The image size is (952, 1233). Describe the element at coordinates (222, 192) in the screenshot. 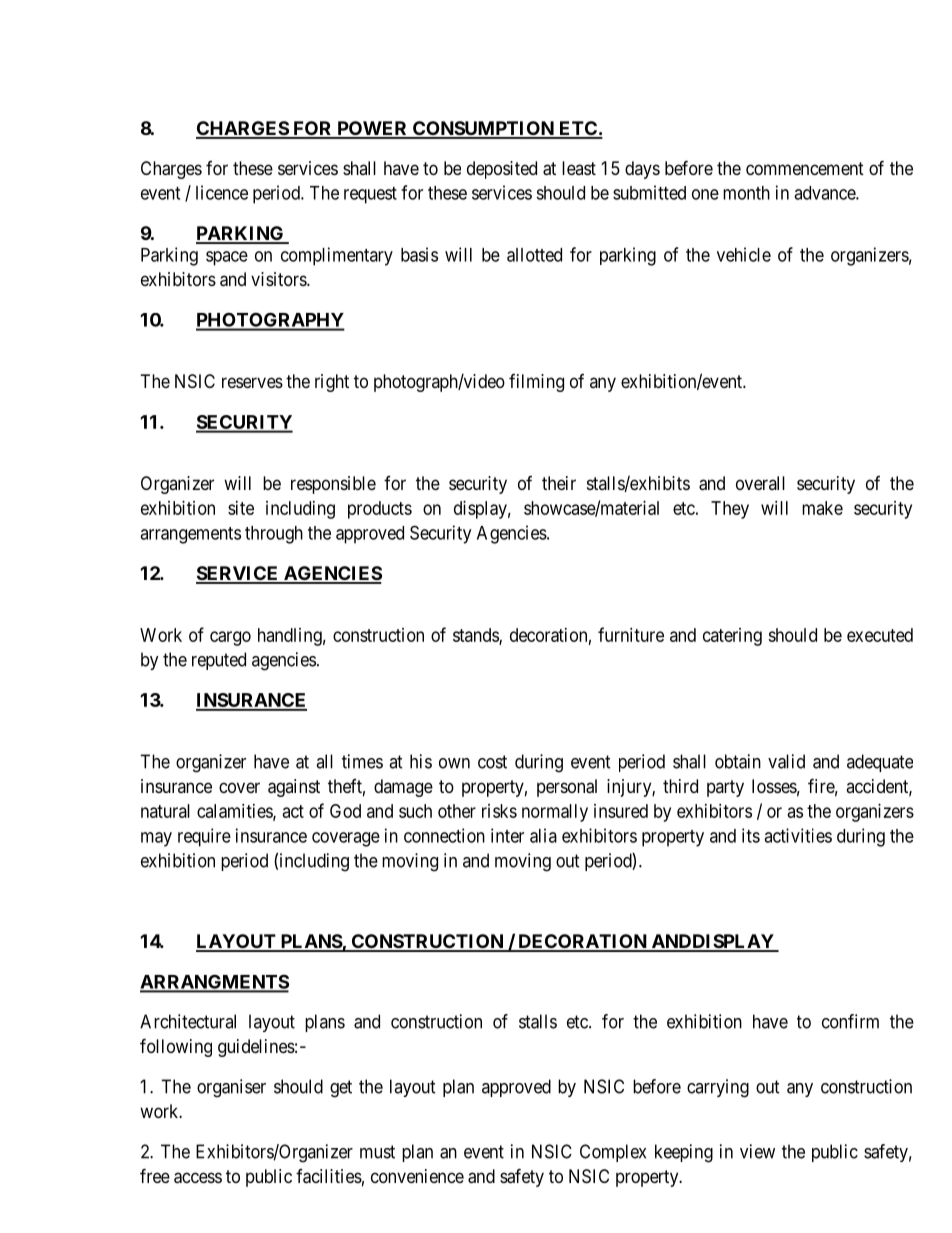

I see `licence` at that location.
